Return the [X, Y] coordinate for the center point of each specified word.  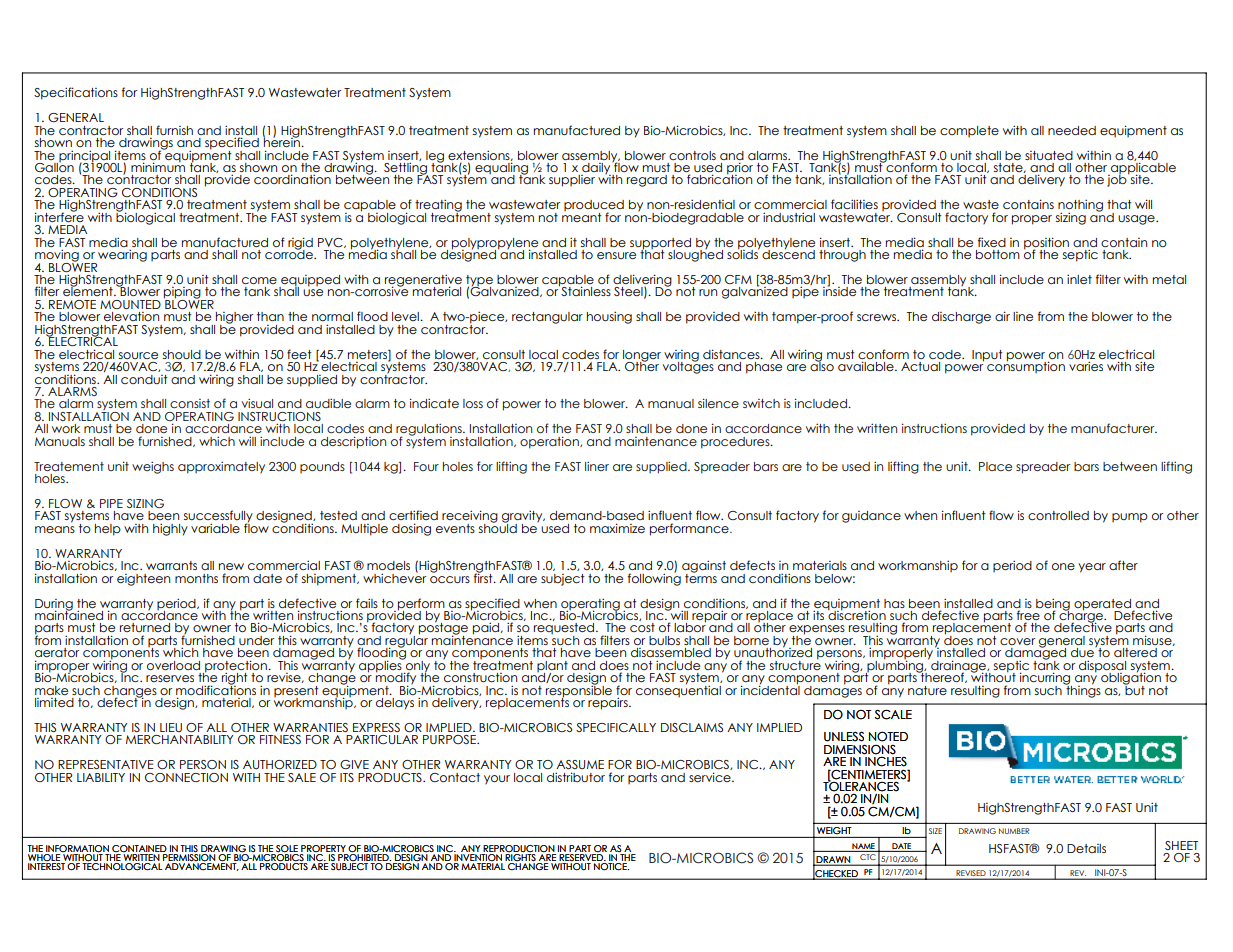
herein [282, 141]
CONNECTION [186, 777]
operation [550, 442]
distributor [576, 777]
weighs [153, 468]
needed [1072, 130]
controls [692, 155]
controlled [1058, 515]
